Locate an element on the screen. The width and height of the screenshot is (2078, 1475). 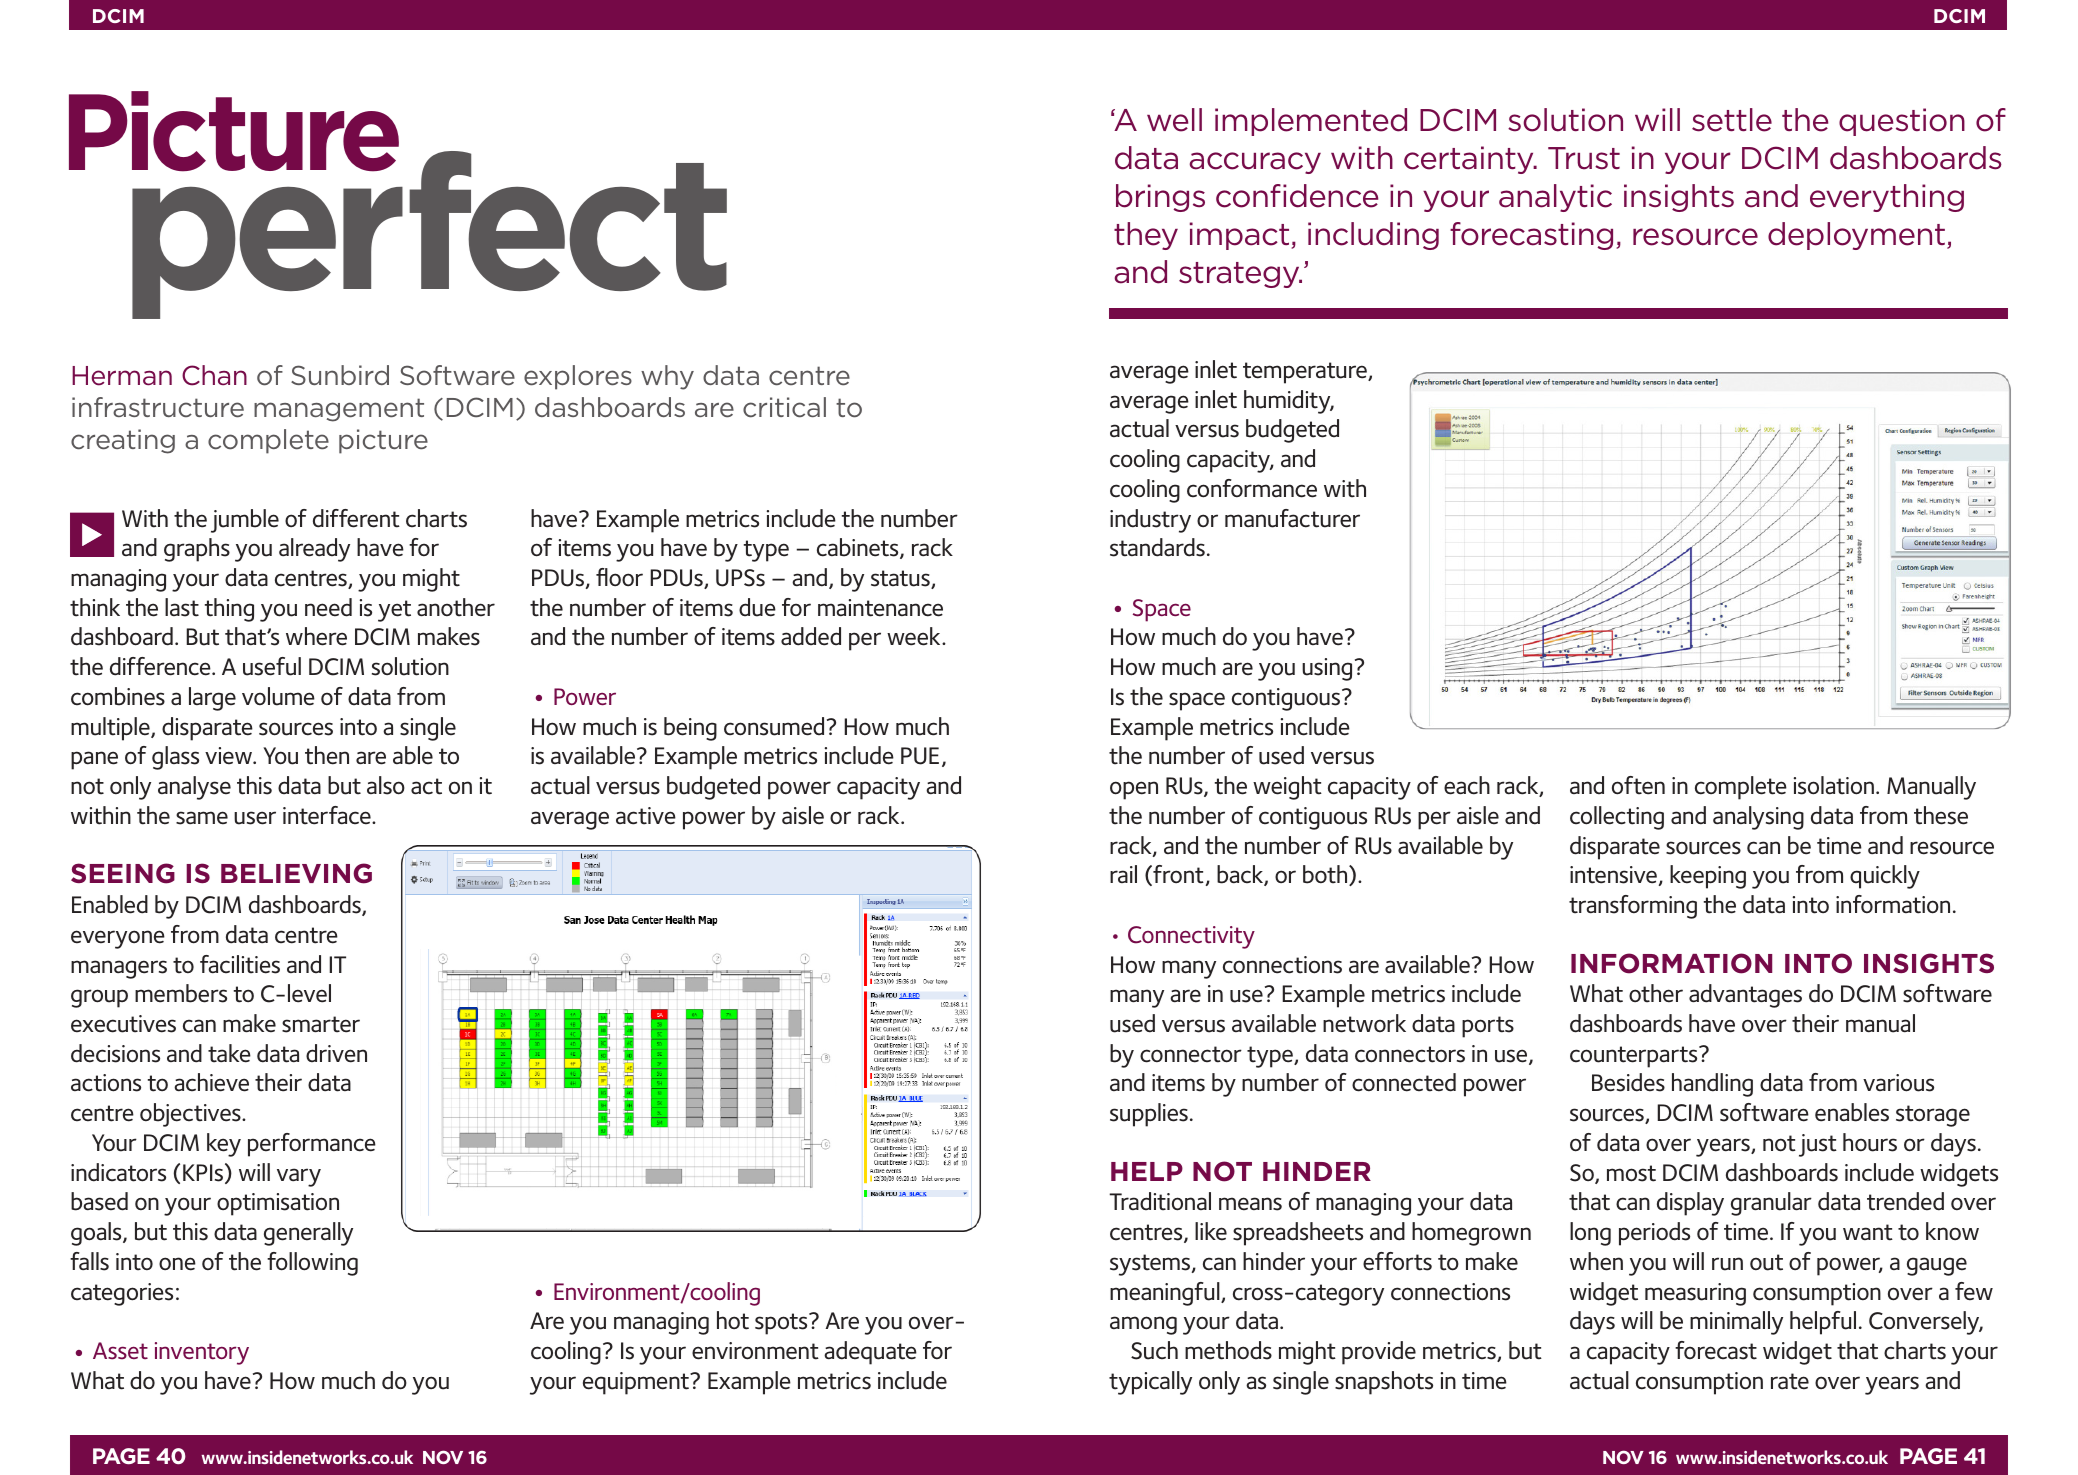
industry is located at coordinates (1150, 521).
